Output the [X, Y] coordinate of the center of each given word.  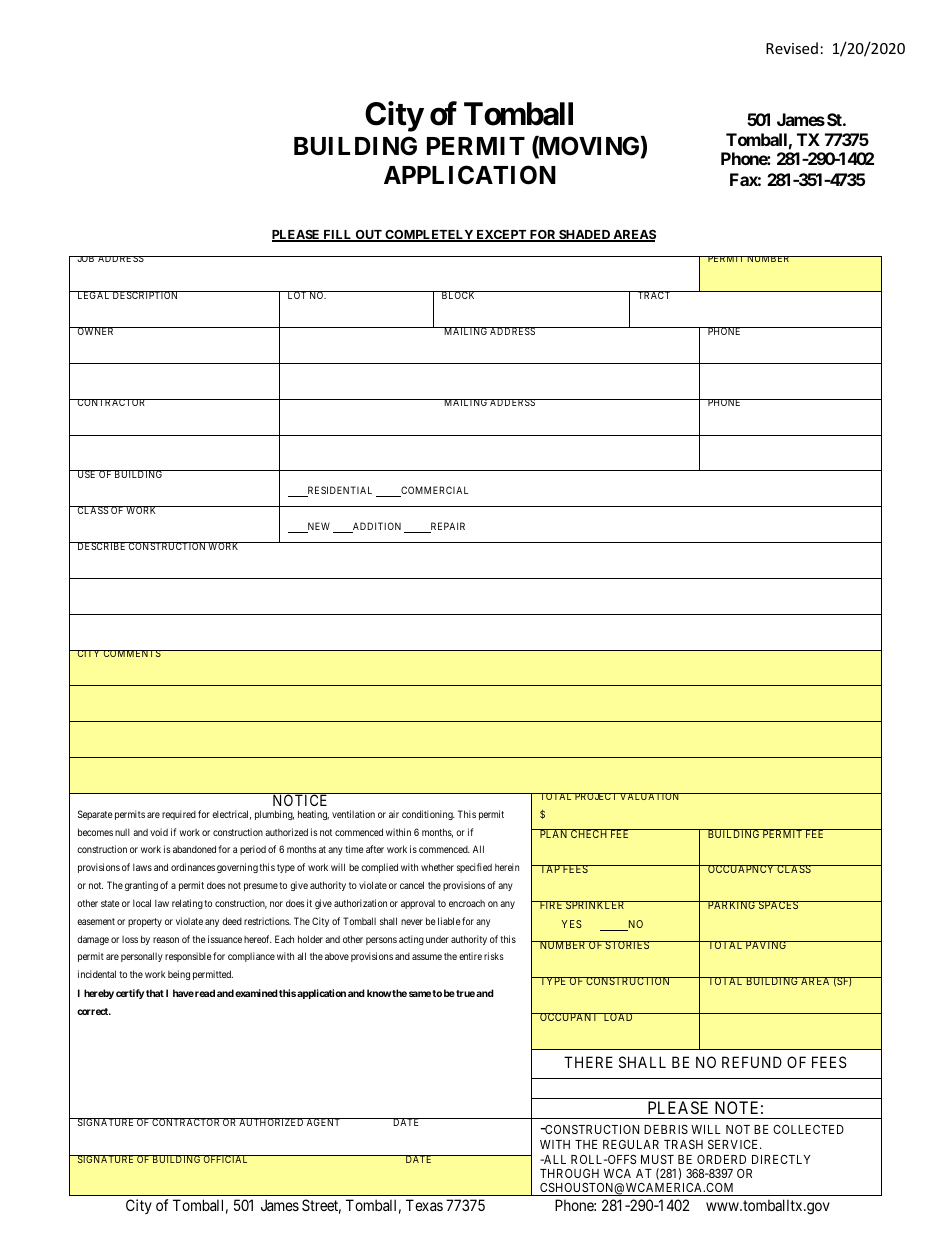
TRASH [683, 1144]
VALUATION [650, 796]
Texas [424, 1205]
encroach [467, 903]
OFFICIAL [226, 1159]
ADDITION [376, 527]
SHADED [584, 236]
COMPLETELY [429, 236]
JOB [86, 259]
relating [187, 904]
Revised [792, 48]
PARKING [732, 905]
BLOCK [458, 295]
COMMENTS [132, 653]
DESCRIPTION [146, 295]
